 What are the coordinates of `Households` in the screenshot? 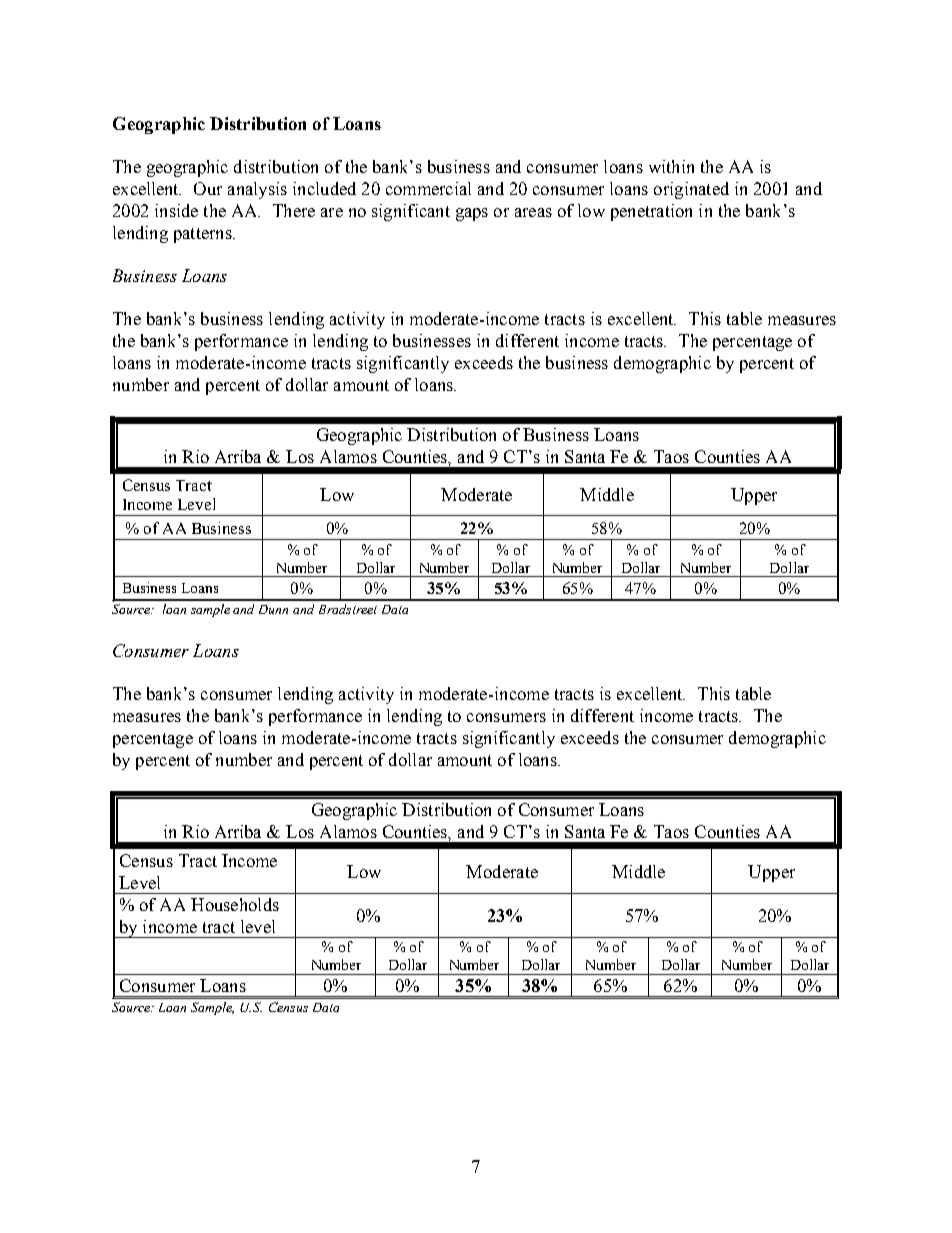 It's located at (235, 904).
